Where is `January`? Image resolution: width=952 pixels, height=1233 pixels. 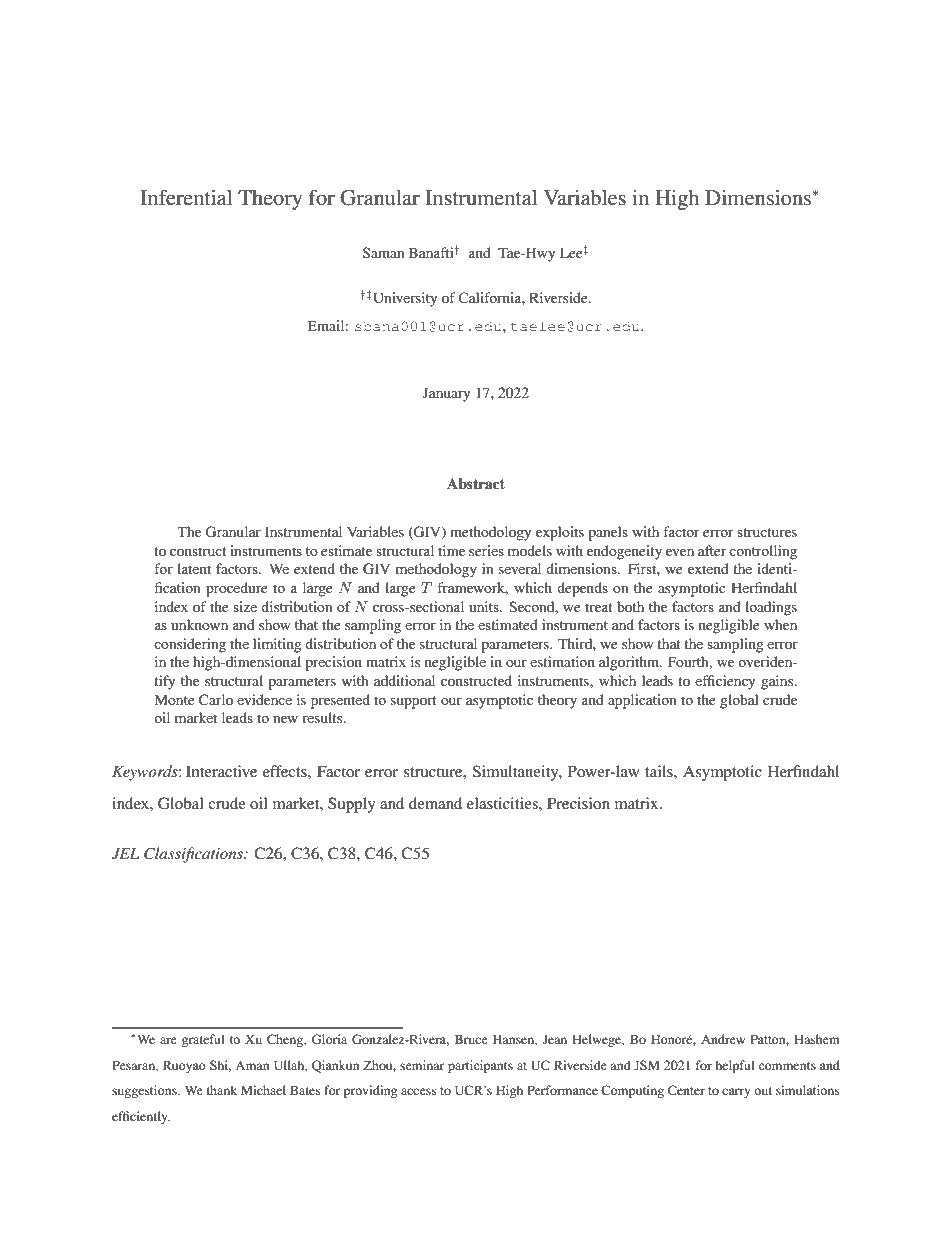
January is located at coordinates (446, 394).
